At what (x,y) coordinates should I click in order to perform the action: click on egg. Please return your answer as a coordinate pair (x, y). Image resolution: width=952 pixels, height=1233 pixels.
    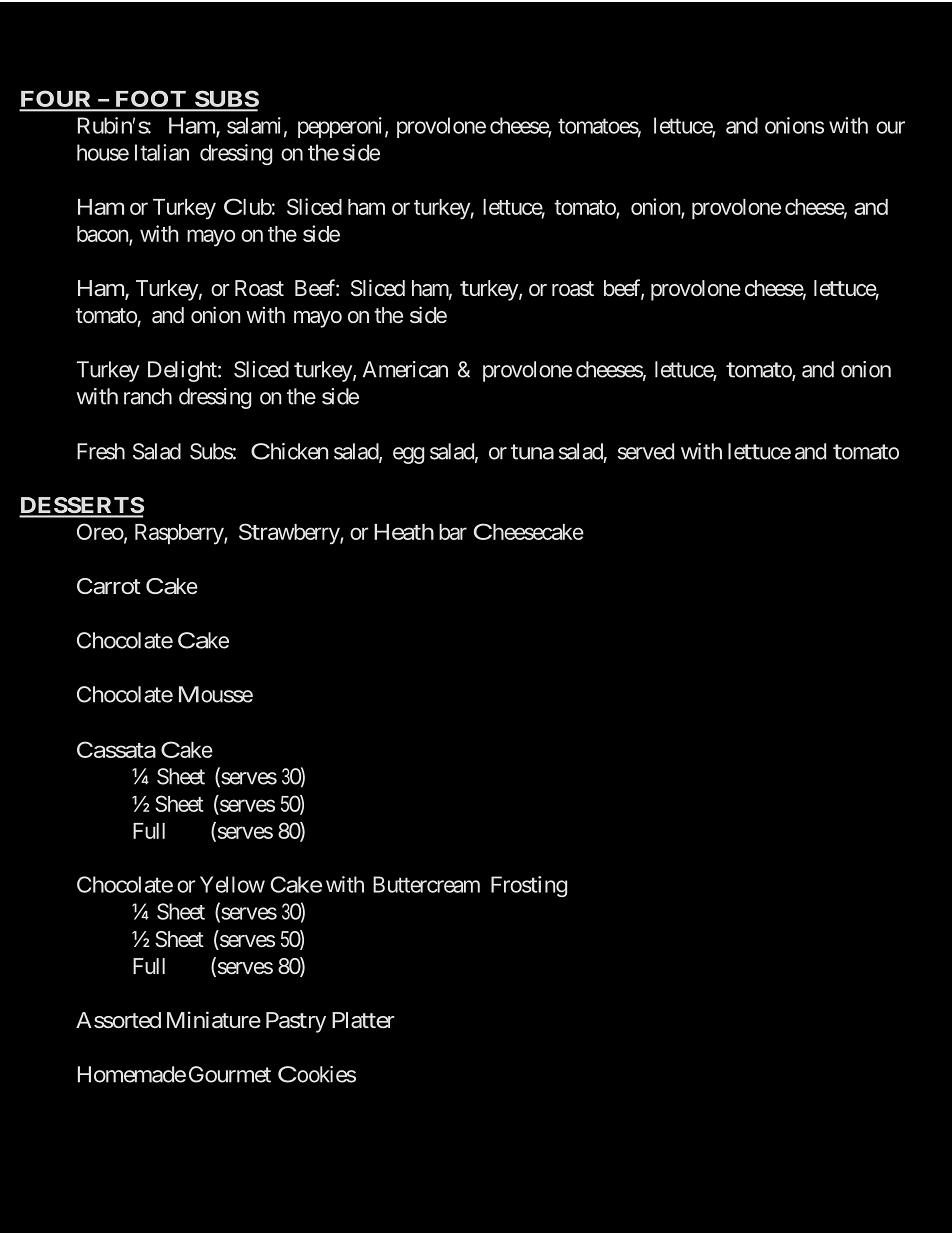
    Looking at the image, I should click on (408, 455).
